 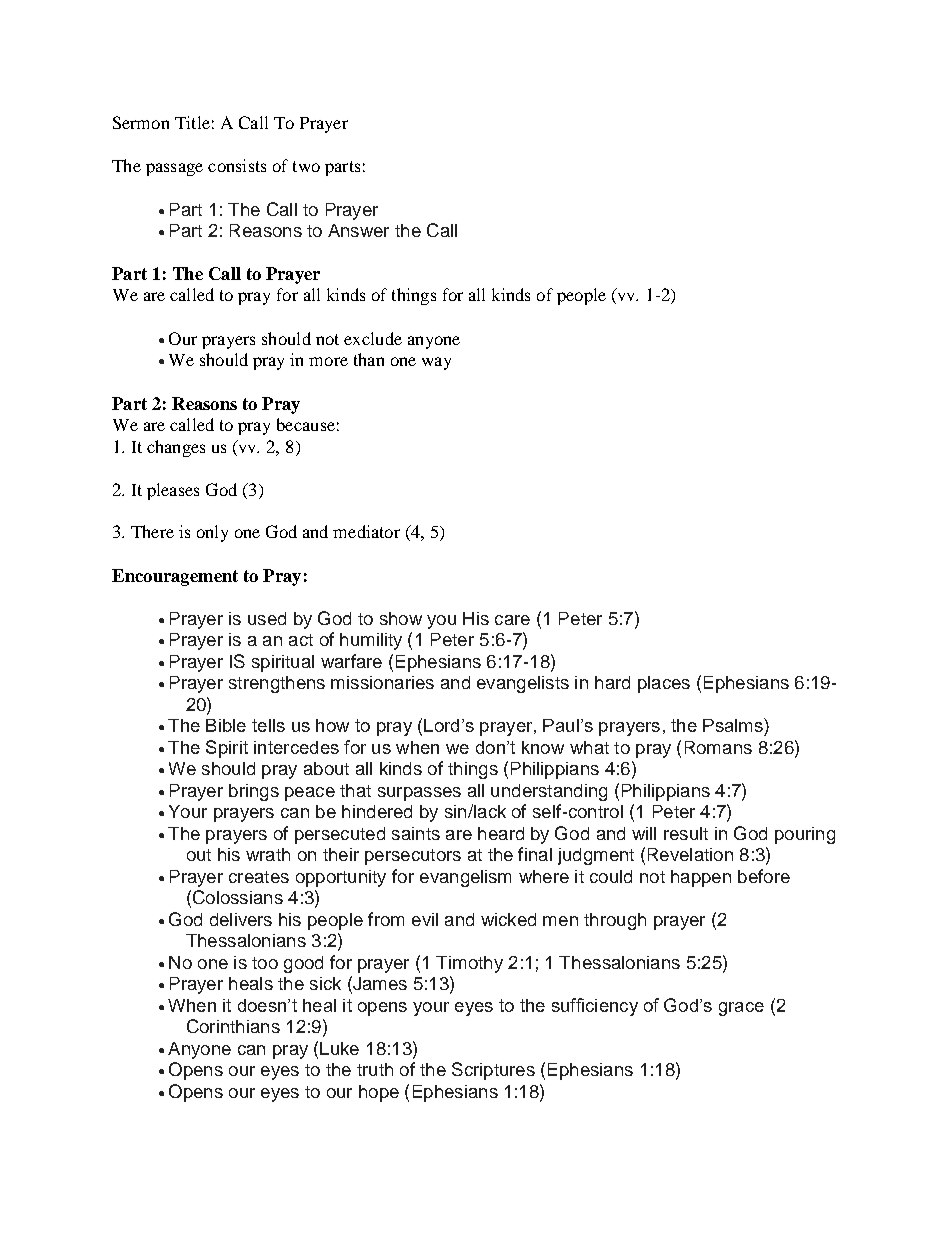 What do you see at coordinates (512, 620) in the screenshot?
I see `care` at bounding box center [512, 620].
